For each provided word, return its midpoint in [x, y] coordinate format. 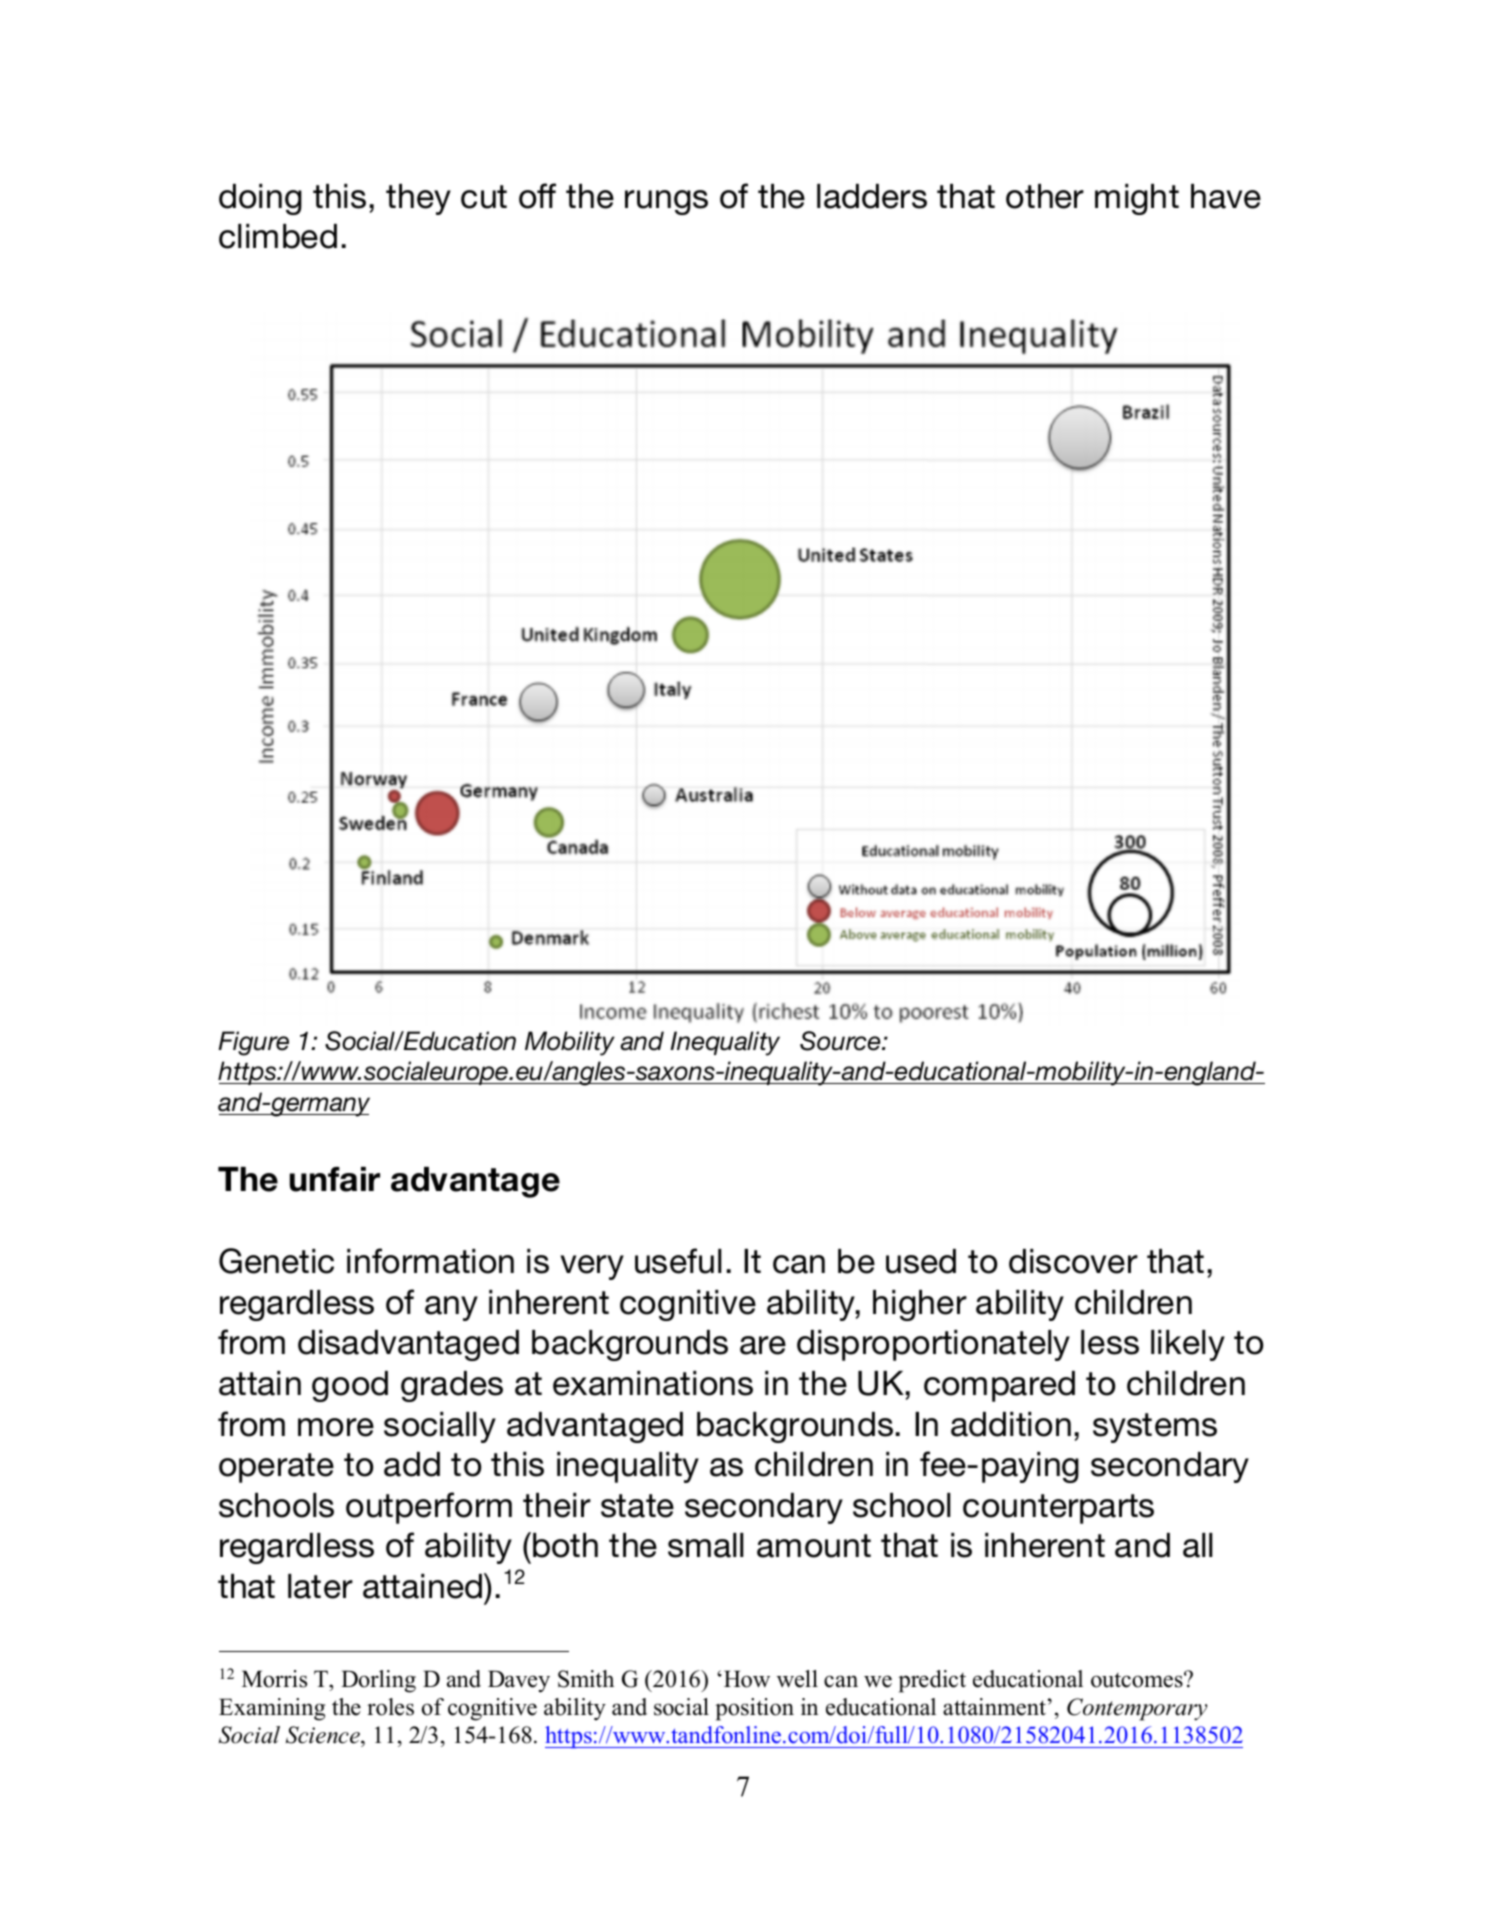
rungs [666, 202]
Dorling [378, 1681]
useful [678, 1261]
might [1137, 199]
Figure [253, 1043]
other [1045, 196]
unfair [335, 1179]
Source [841, 1041]
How [747, 1679]
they [418, 199]
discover [1073, 1261]
